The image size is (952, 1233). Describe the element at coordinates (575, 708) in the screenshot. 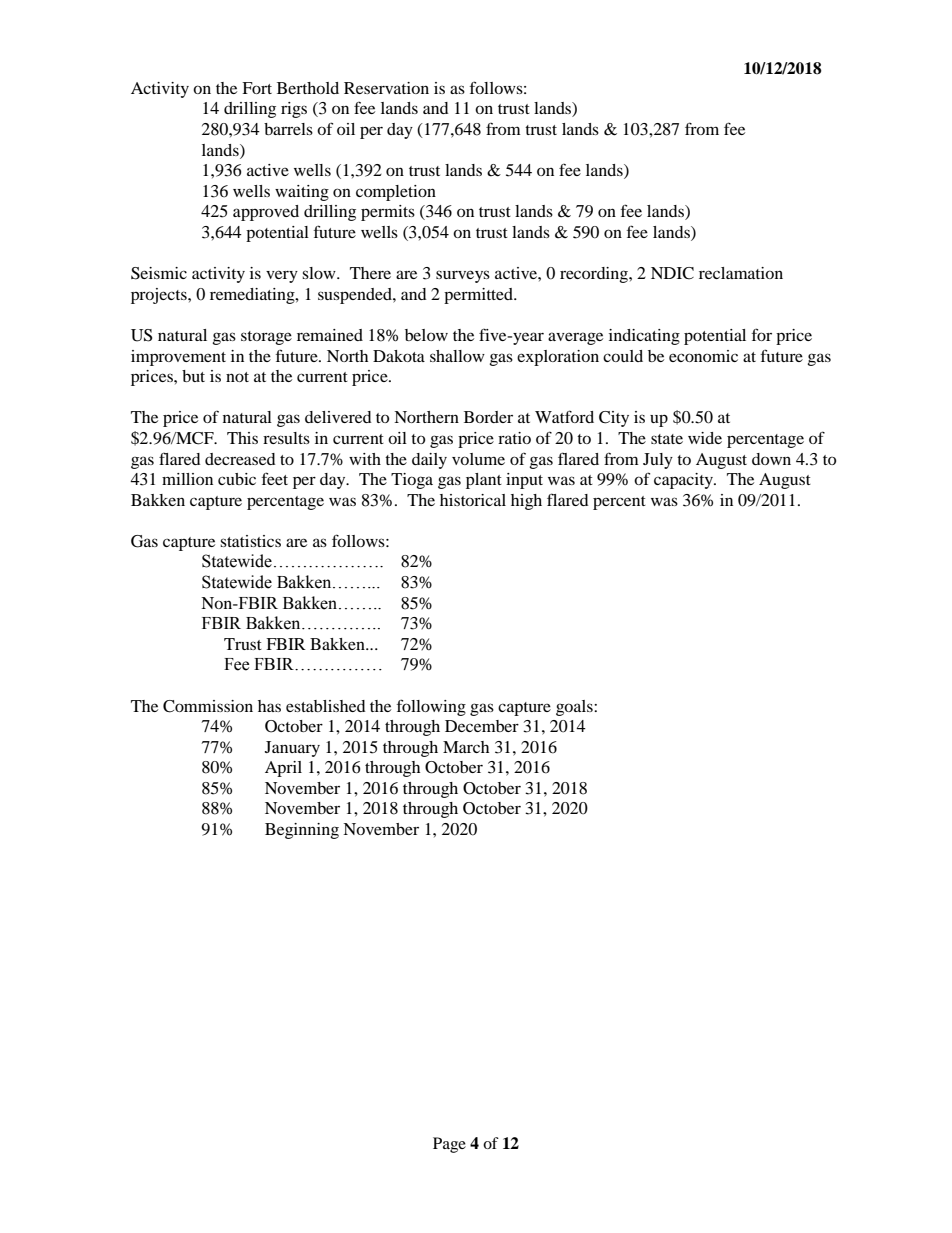

I see `goals` at that location.
